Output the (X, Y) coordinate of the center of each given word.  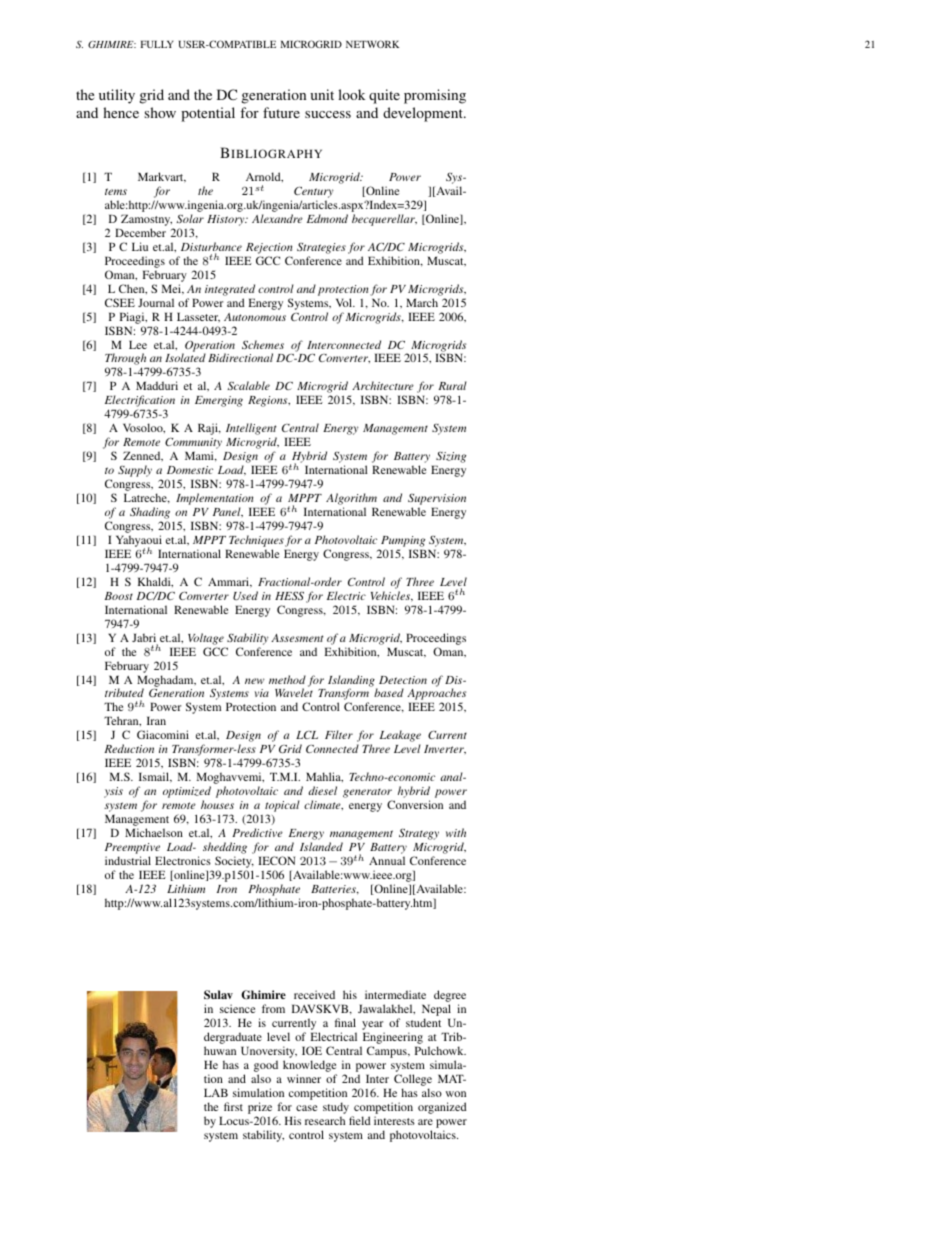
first (233, 1106)
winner (304, 1078)
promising (435, 96)
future (281, 112)
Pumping (403, 541)
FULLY (157, 44)
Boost (119, 596)
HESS (289, 595)
